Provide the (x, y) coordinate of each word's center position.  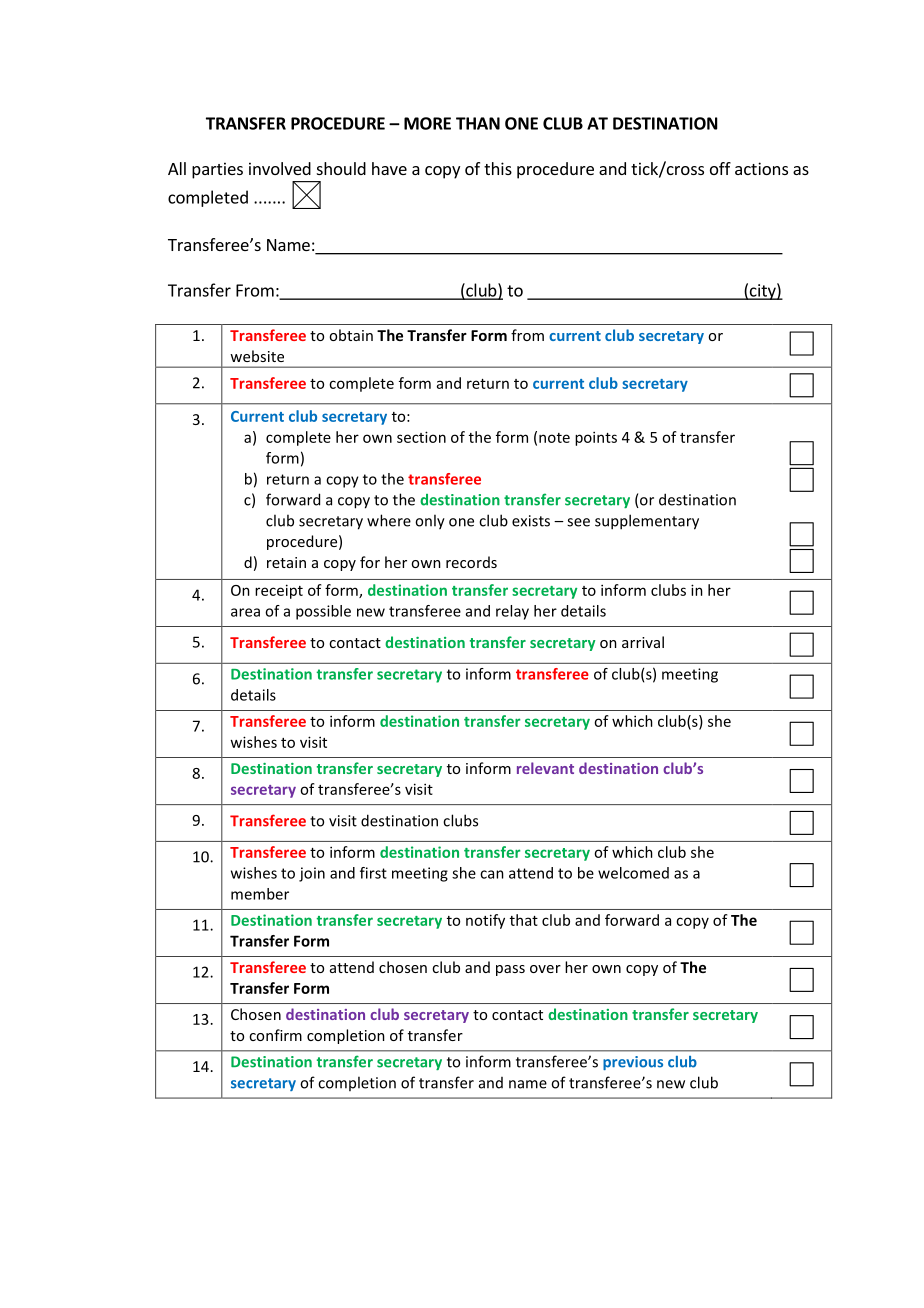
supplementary (647, 522)
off (720, 168)
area (245, 612)
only (430, 522)
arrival (643, 642)
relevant (545, 768)
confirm (275, 1035)
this (498, 168)
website (257, 356)
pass (510, 970)
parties (217, 170)
